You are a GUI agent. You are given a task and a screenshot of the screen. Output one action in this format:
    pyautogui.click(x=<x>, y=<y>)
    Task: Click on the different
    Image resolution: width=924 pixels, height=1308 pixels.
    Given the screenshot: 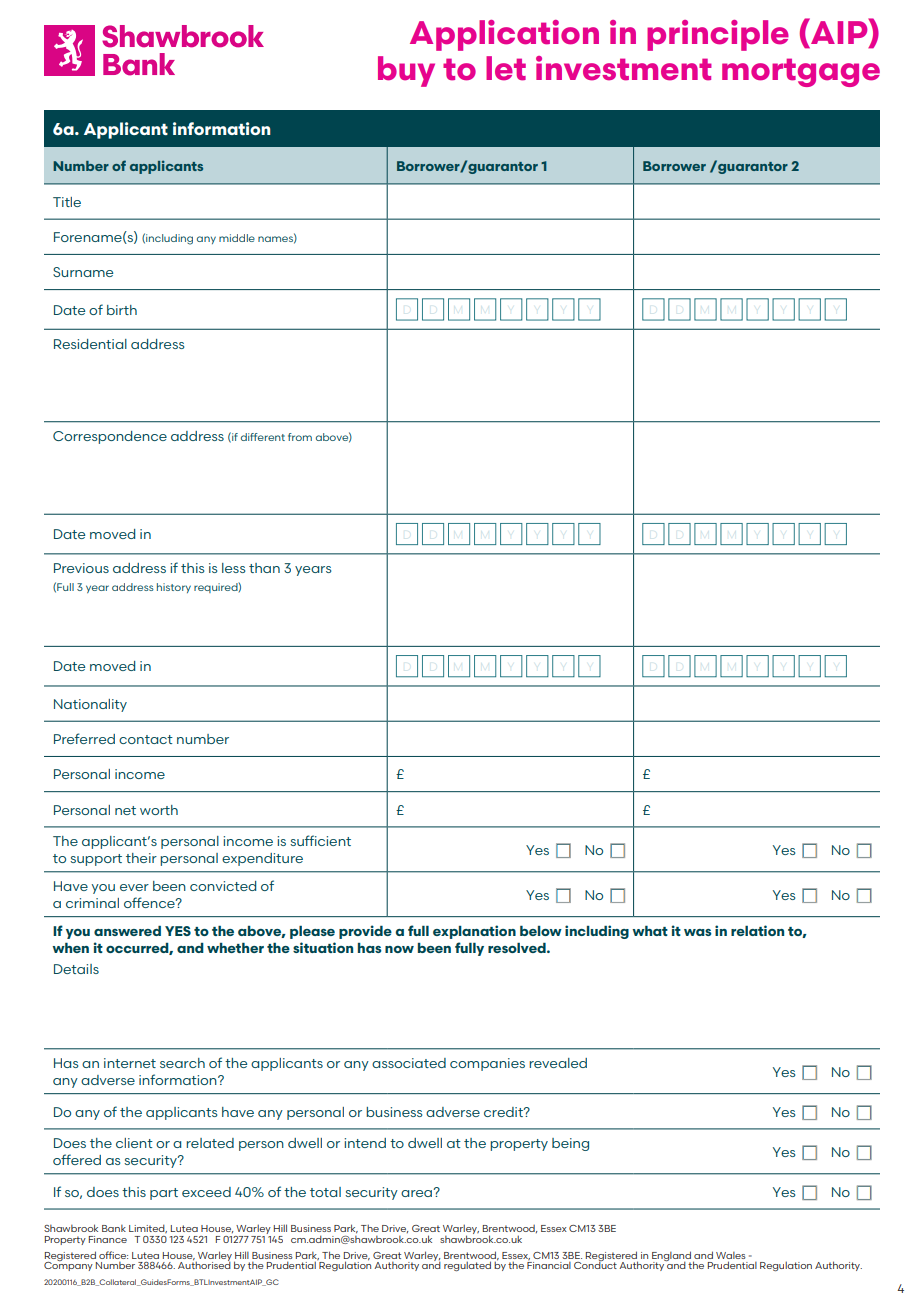 What is the action you would take?
    pyautogui.click(x=263, y=437)
